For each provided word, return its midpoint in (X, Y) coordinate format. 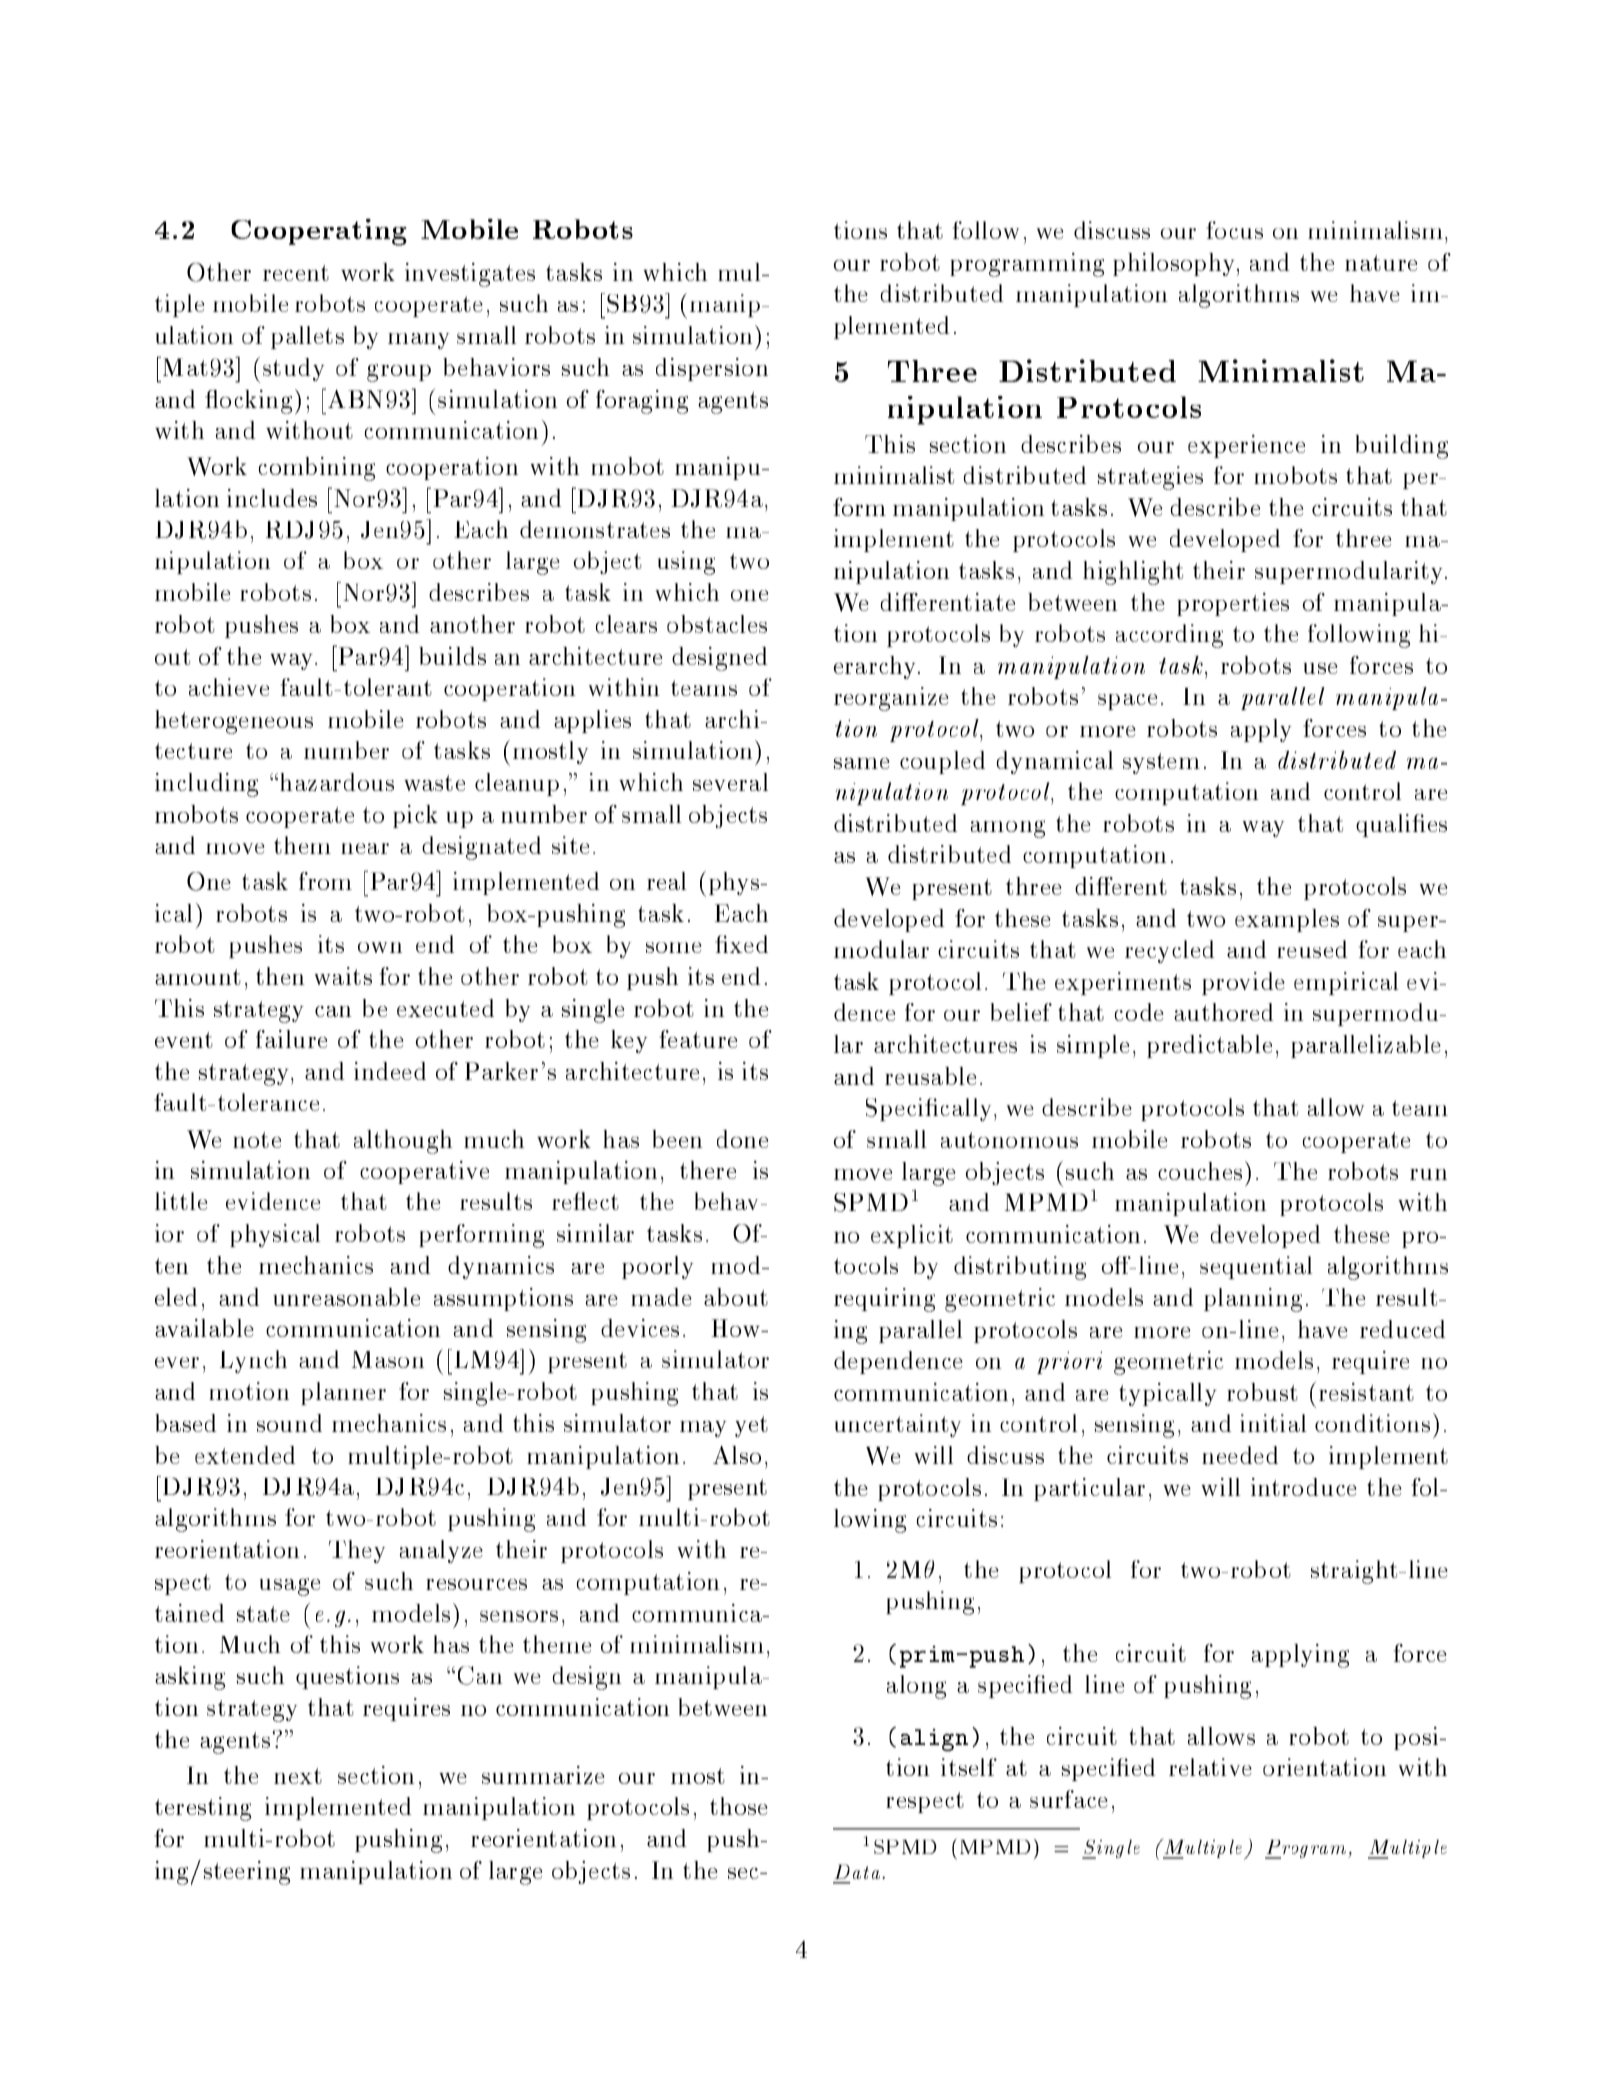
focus (1234, 230)
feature (698, 1039)
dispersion (712, 369)
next (298, 1776)
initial (1273, 1423)
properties (1233, 604)
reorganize (891, 699)
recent (296, 273)
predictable (1209, 1046)
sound (289, 1423)
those (738, 1806)
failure (291, 1039)
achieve (229, 687)
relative (1210, 1767)
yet (751, 1426)
